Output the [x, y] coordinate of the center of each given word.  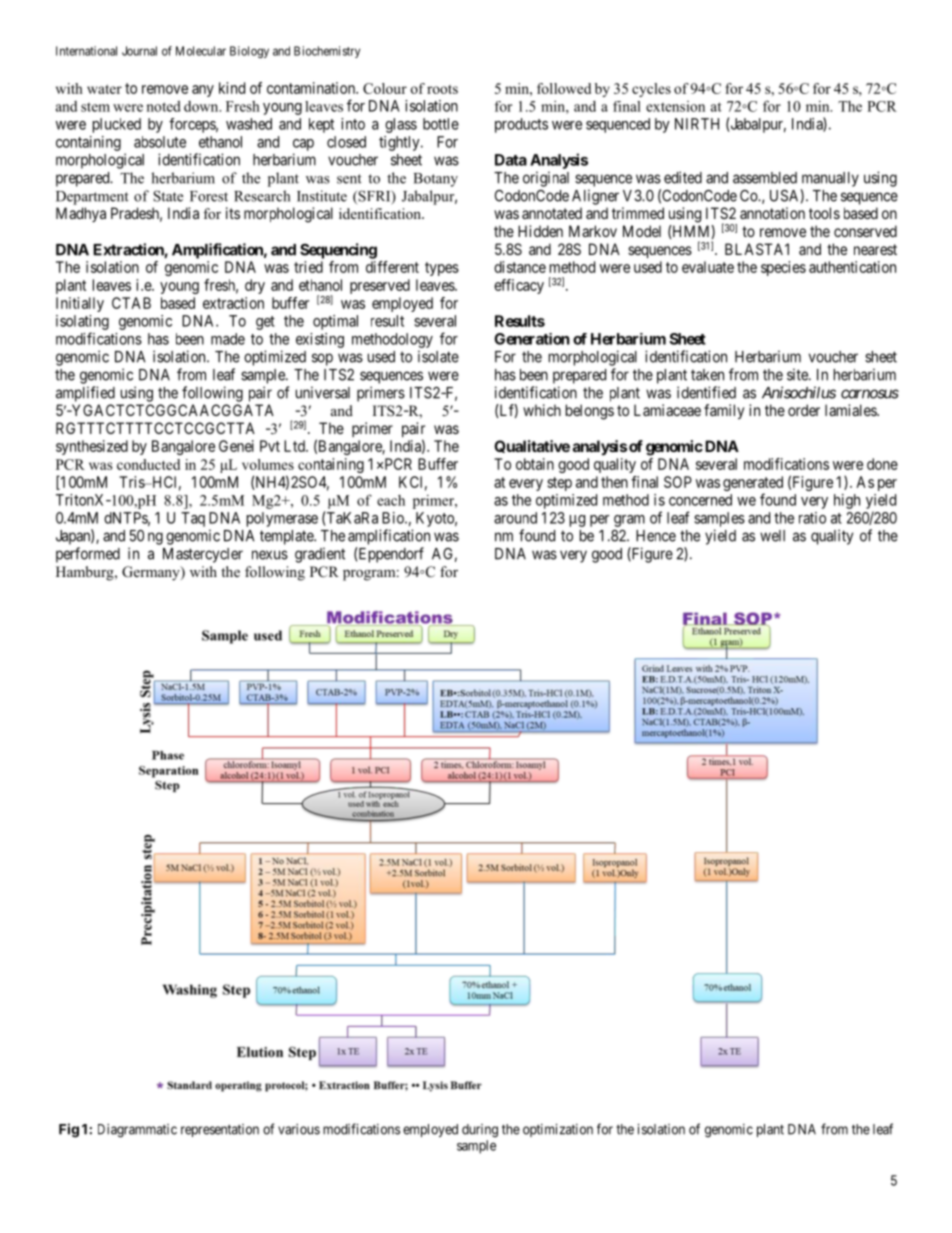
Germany [152, 573]
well [772, 536]
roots [442, 89]
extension [675, 106]
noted [163, 106]
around [515, 518]
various [299, 1129]
